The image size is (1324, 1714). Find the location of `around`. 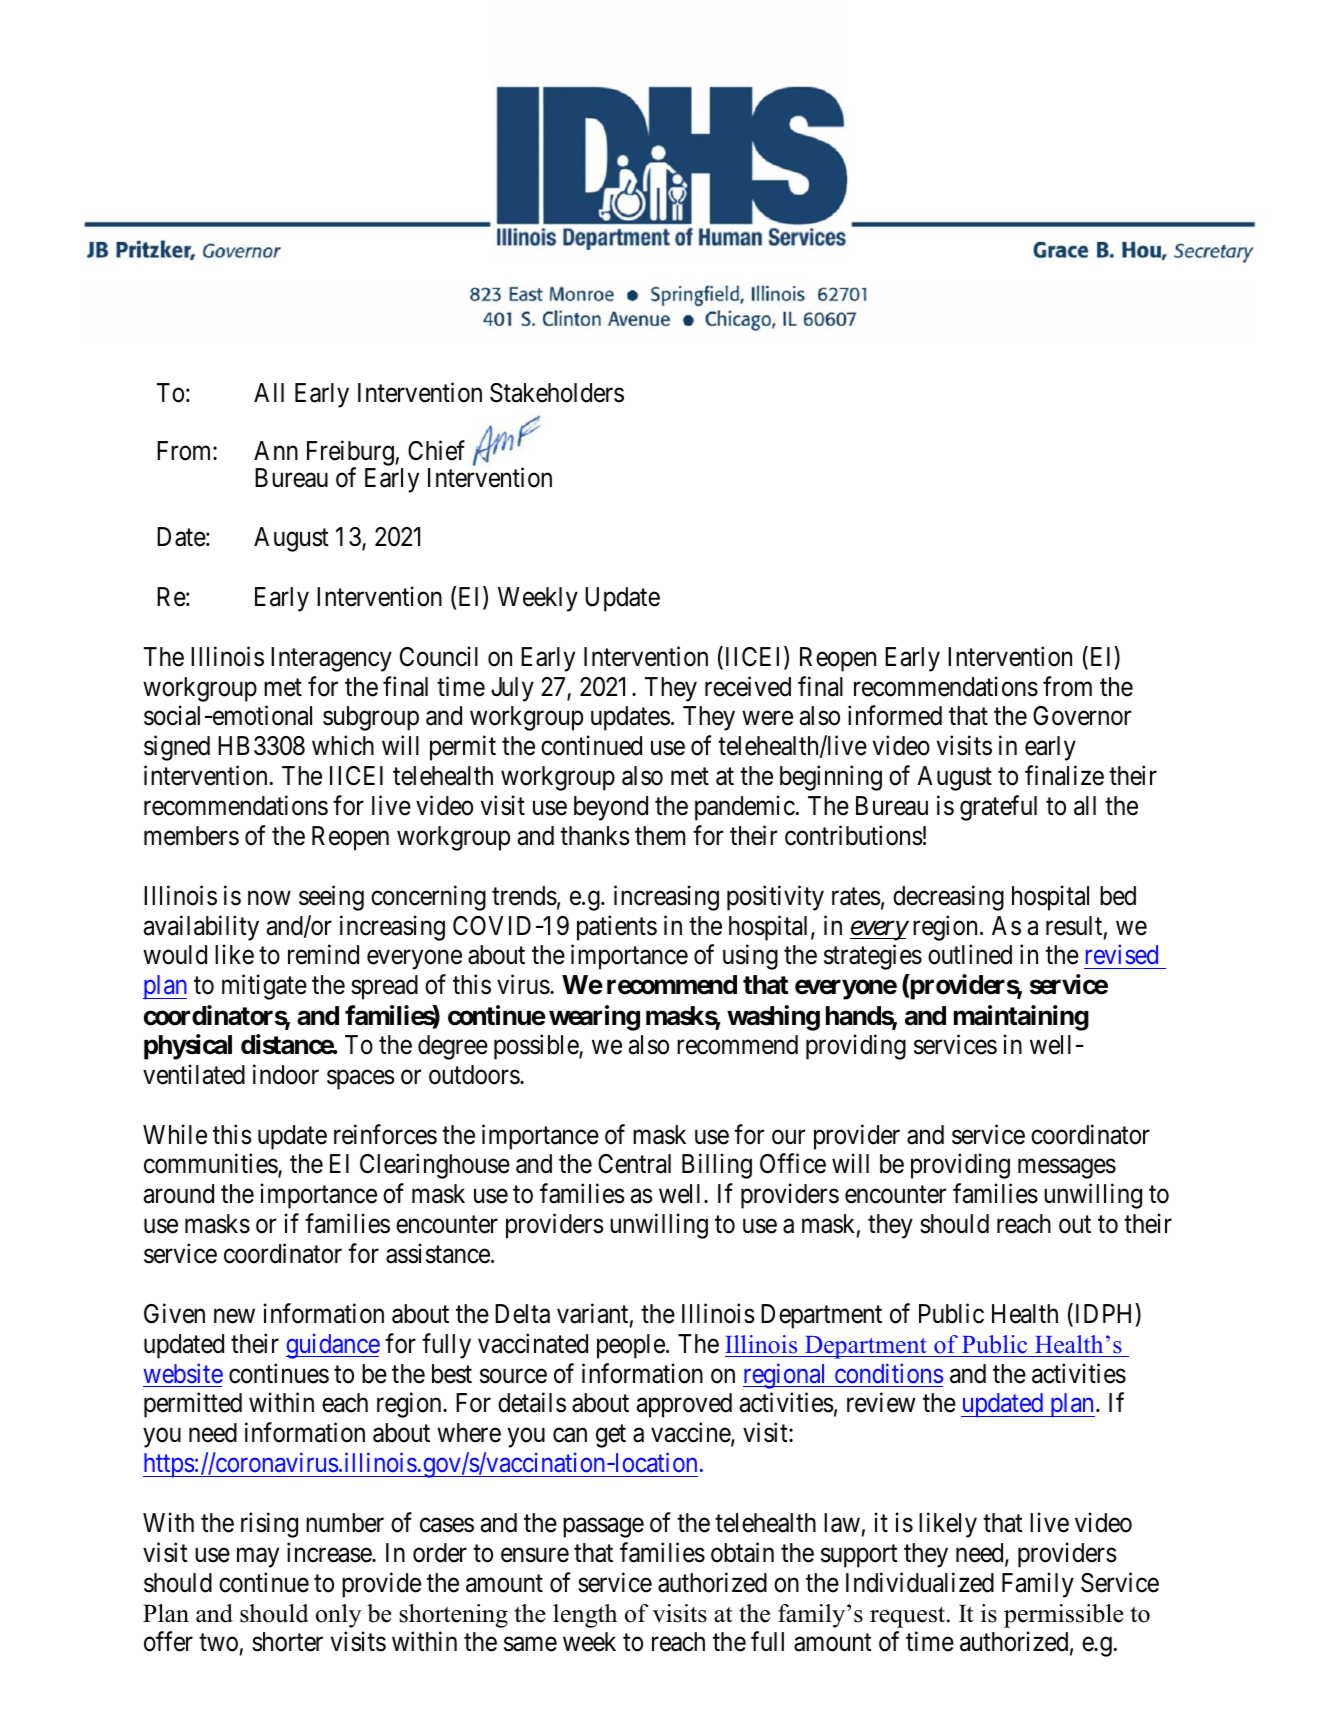

around is located at coordinates (179, 1194).
